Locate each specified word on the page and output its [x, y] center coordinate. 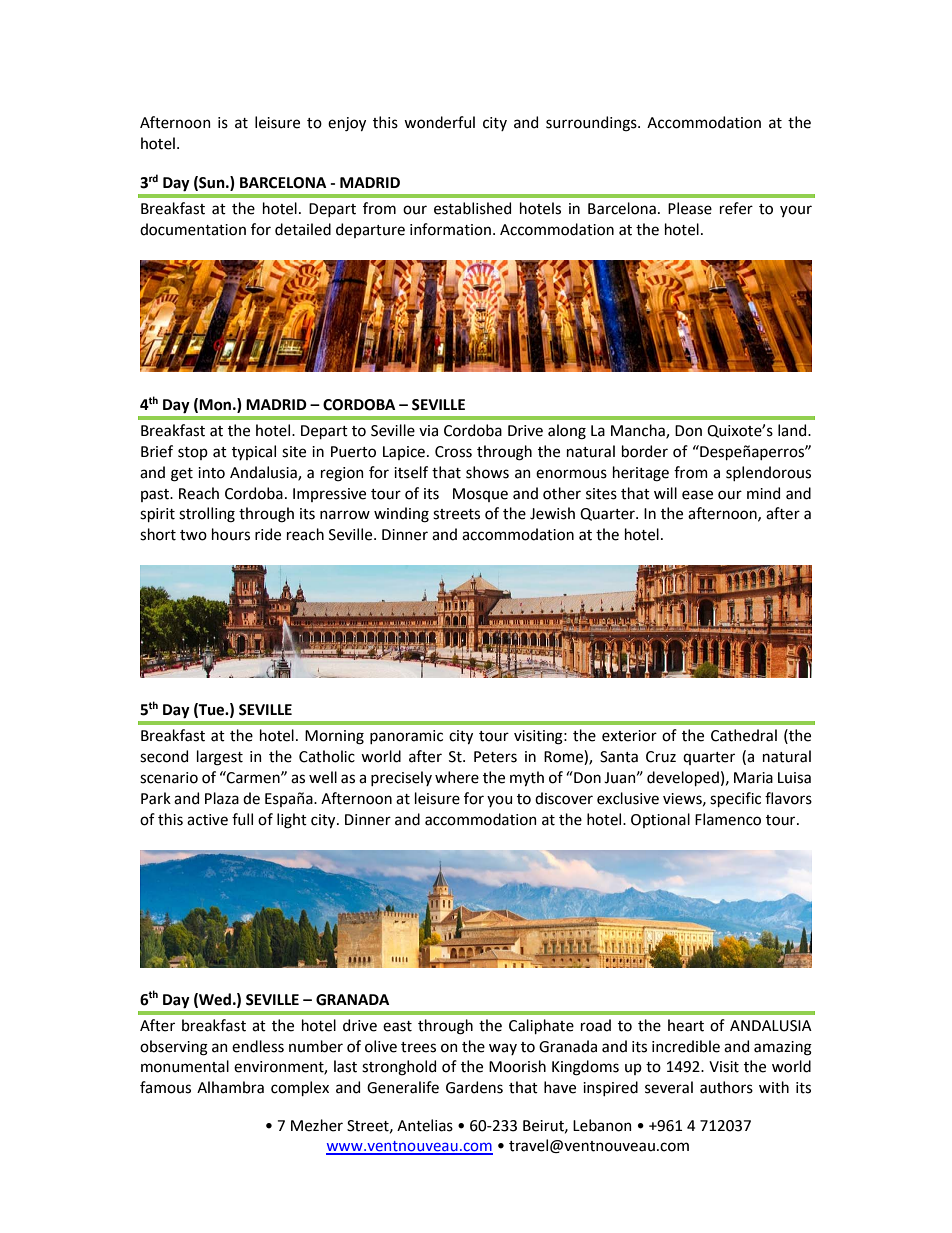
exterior [629, 736]
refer [736, 208]
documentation [193, 229]
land [793, 430]
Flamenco [728, 819]
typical [254, 452]
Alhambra [230, 1087]
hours [231, 534]
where [457, 777]
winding [401, 515]
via [428, 431]
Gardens [474, 1087]
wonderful [439, 122]
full [242, 819]
